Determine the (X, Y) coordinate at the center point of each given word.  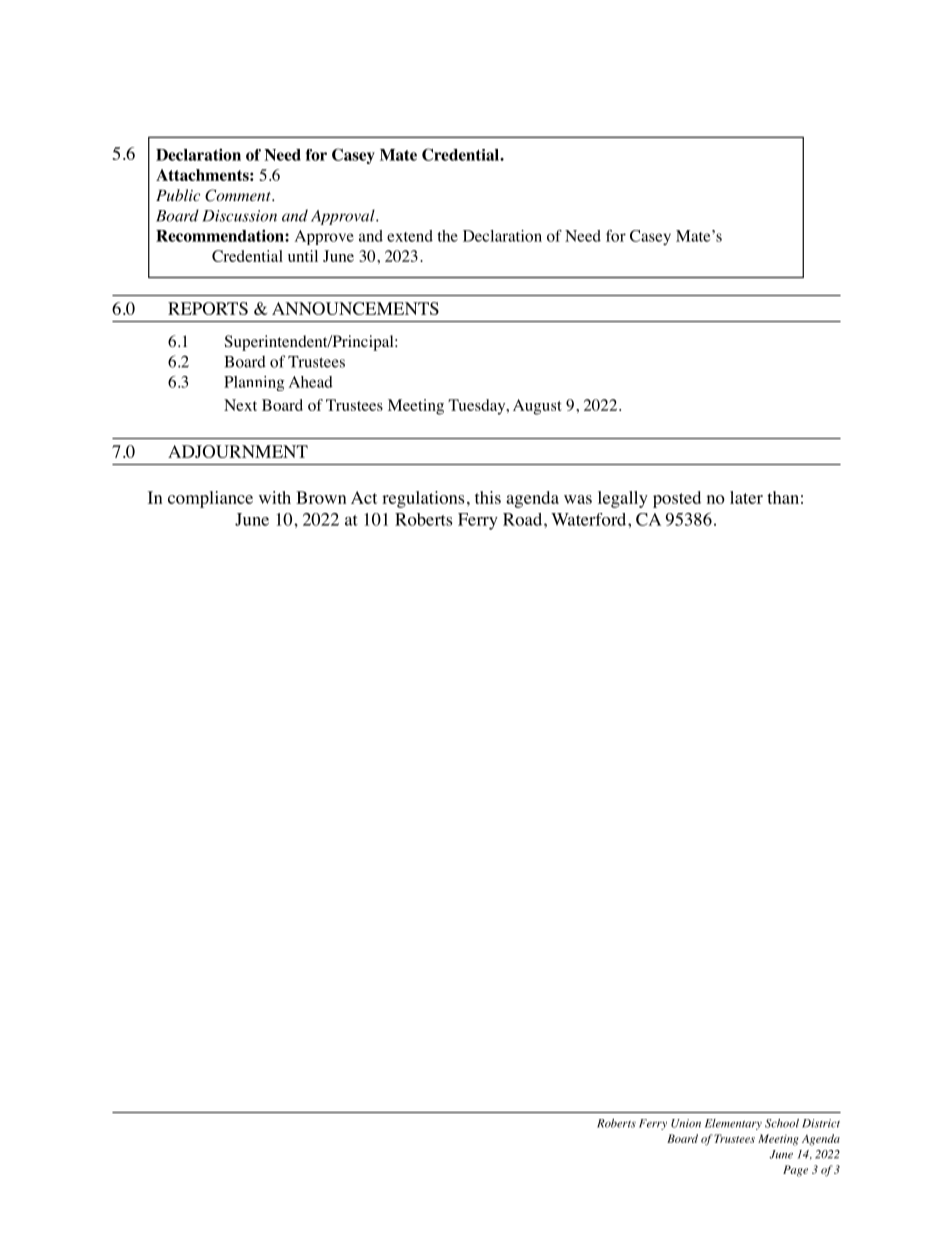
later (746, 497)
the (447, 236)
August (537, 407)
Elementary (733, 1124)
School (782, 1123)
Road (524, 519)
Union (686, 1123)
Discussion (239, 216)
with (275, 497)
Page (795, 1171)
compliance (210, 499)
